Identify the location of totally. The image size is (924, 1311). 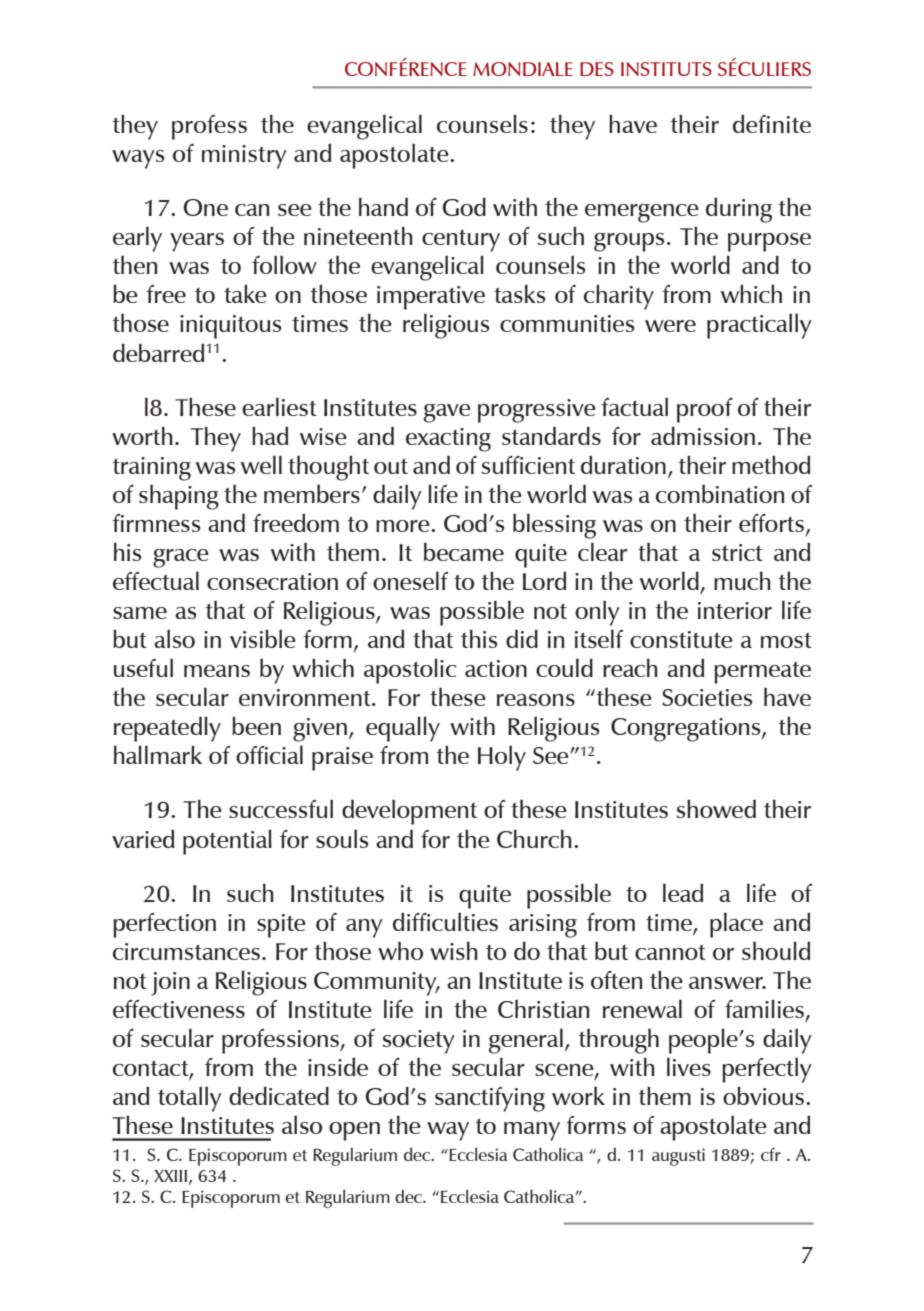
(190, 1099).
